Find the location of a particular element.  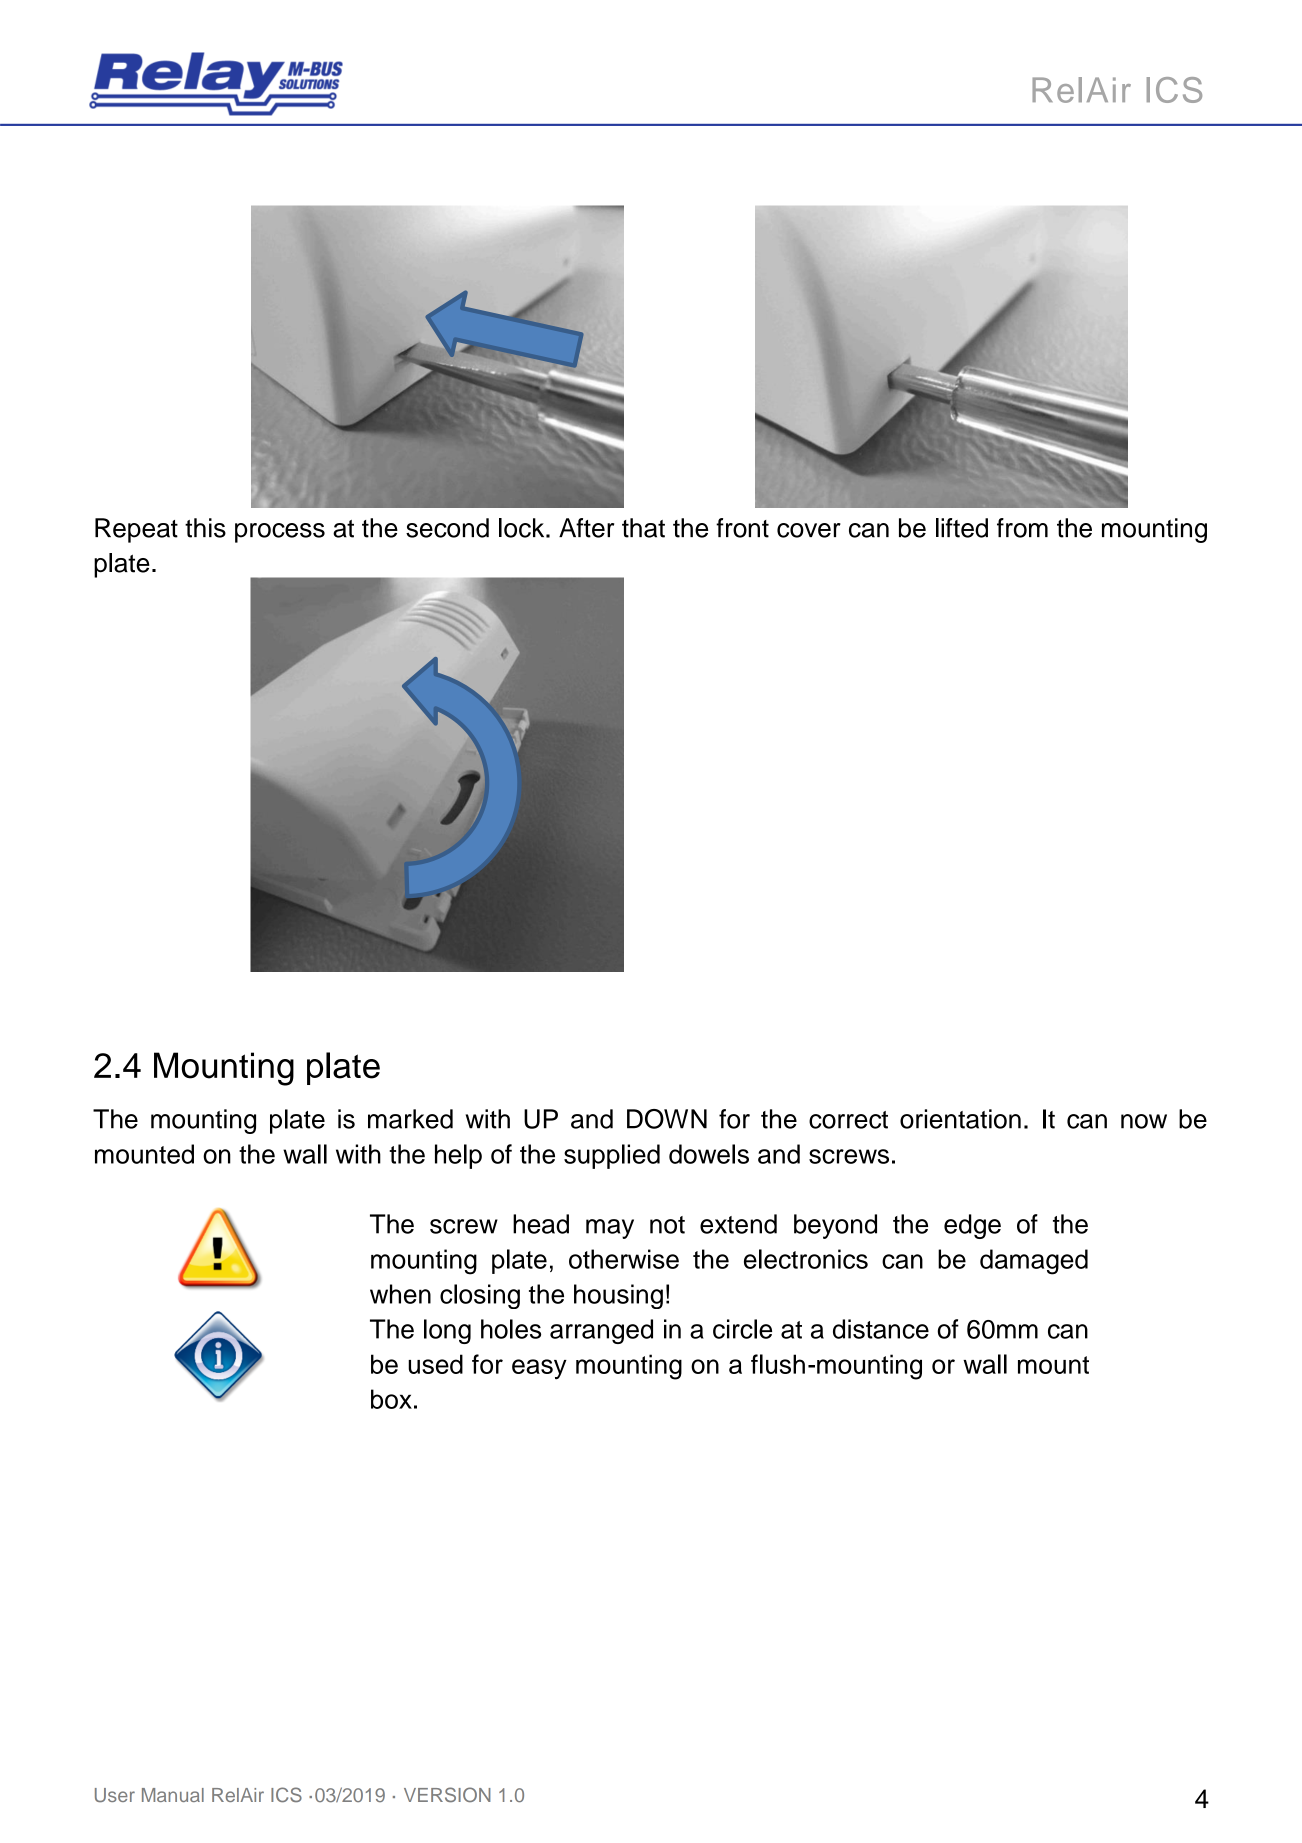

orientation is located at coordinates (960, 1119).
